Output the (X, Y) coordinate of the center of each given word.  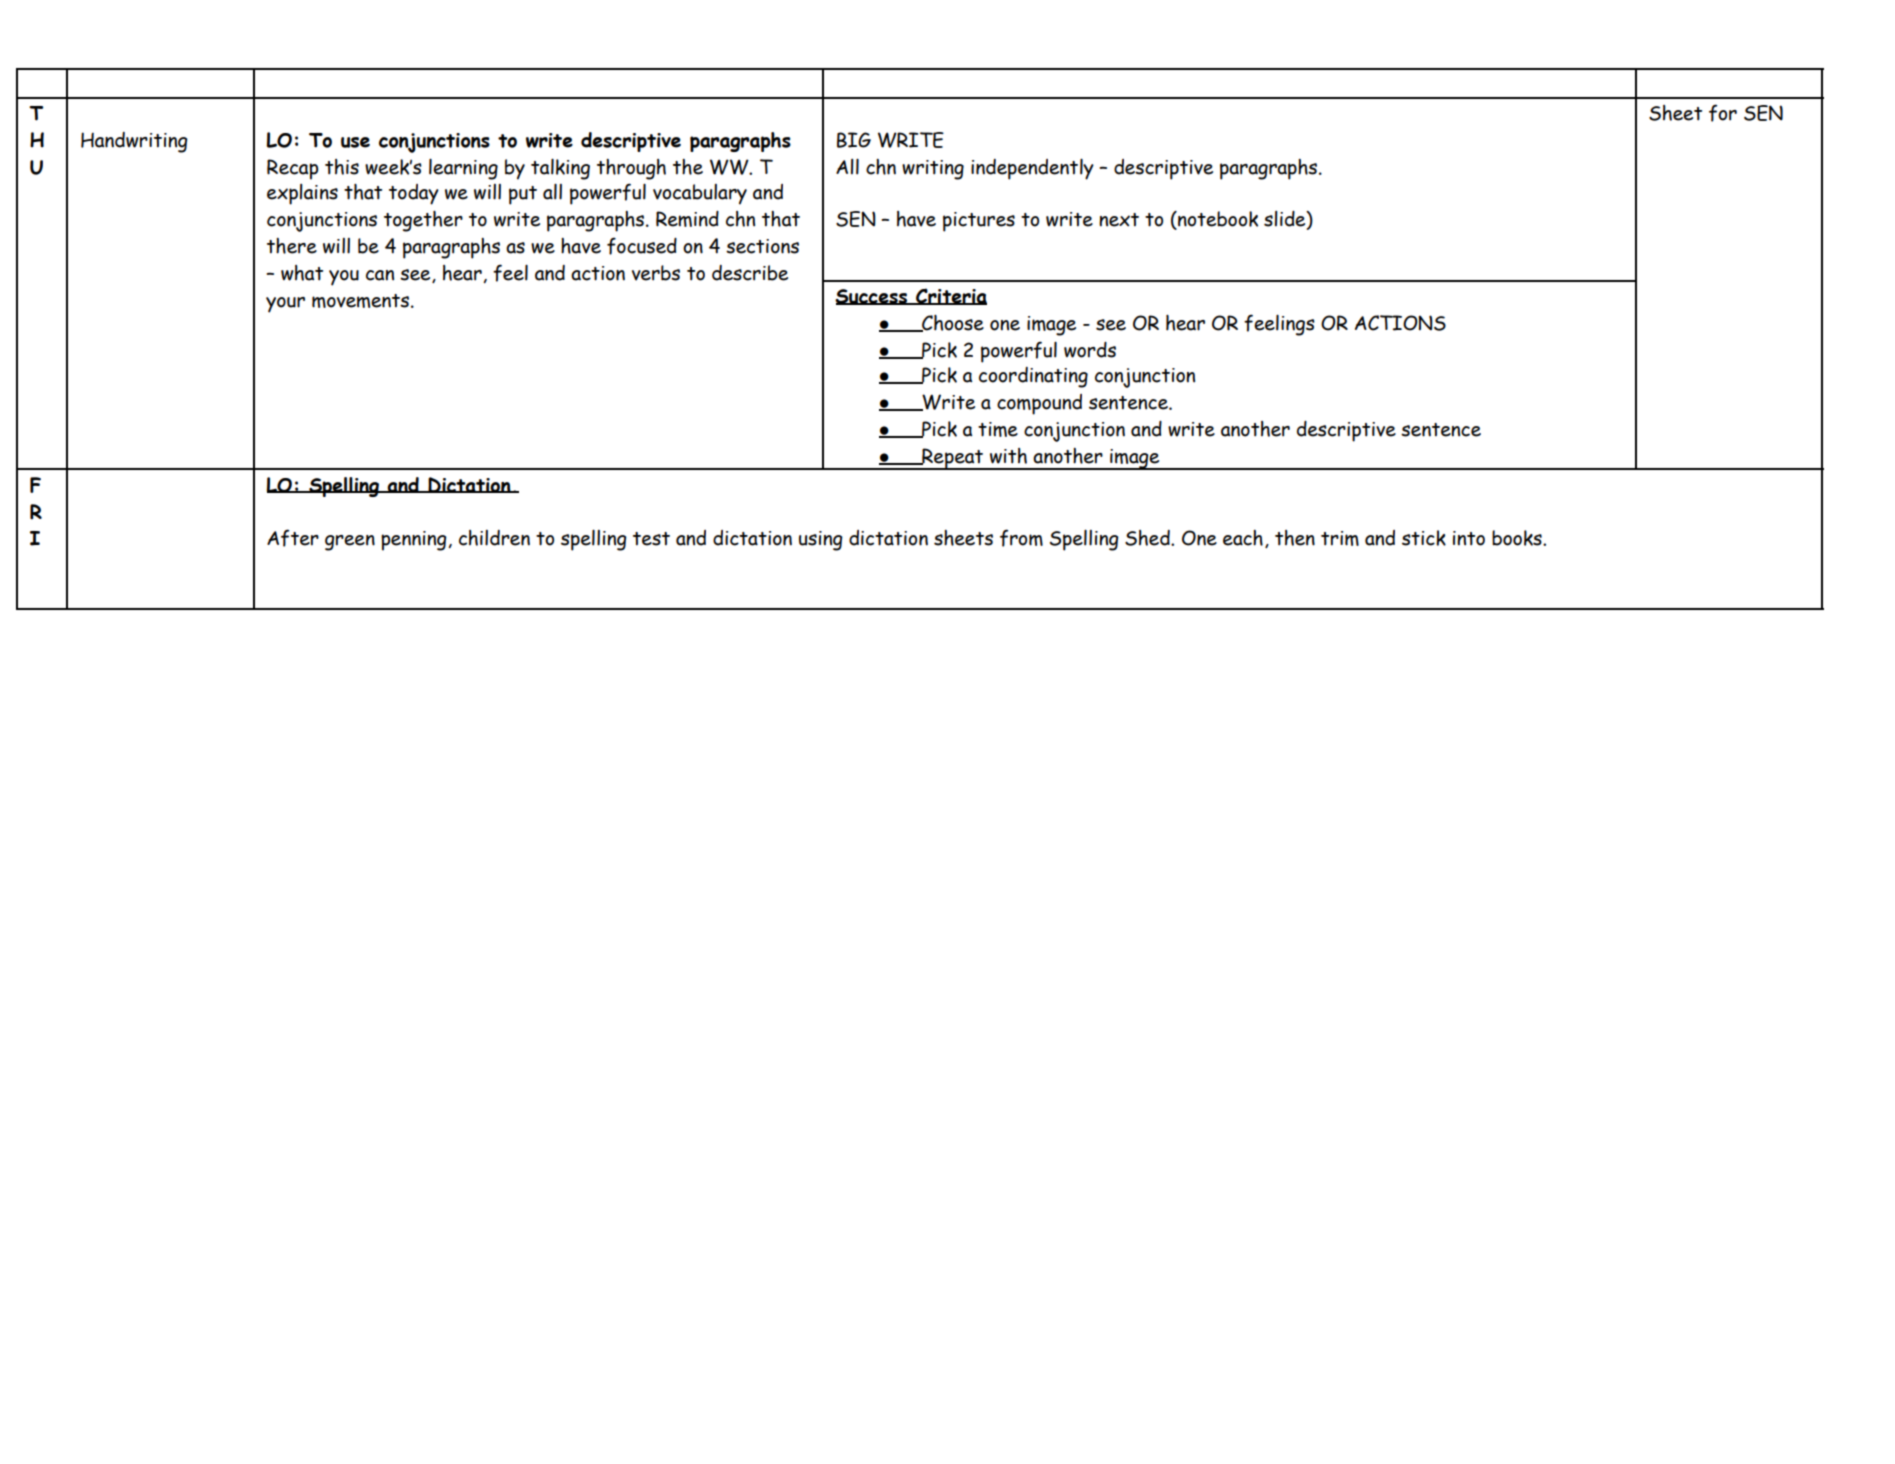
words (1090, 350)
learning (463, 169)
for (1723, 113)
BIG (854, 140)
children (494, 538)
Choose (952, 323)
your (285, 305)
